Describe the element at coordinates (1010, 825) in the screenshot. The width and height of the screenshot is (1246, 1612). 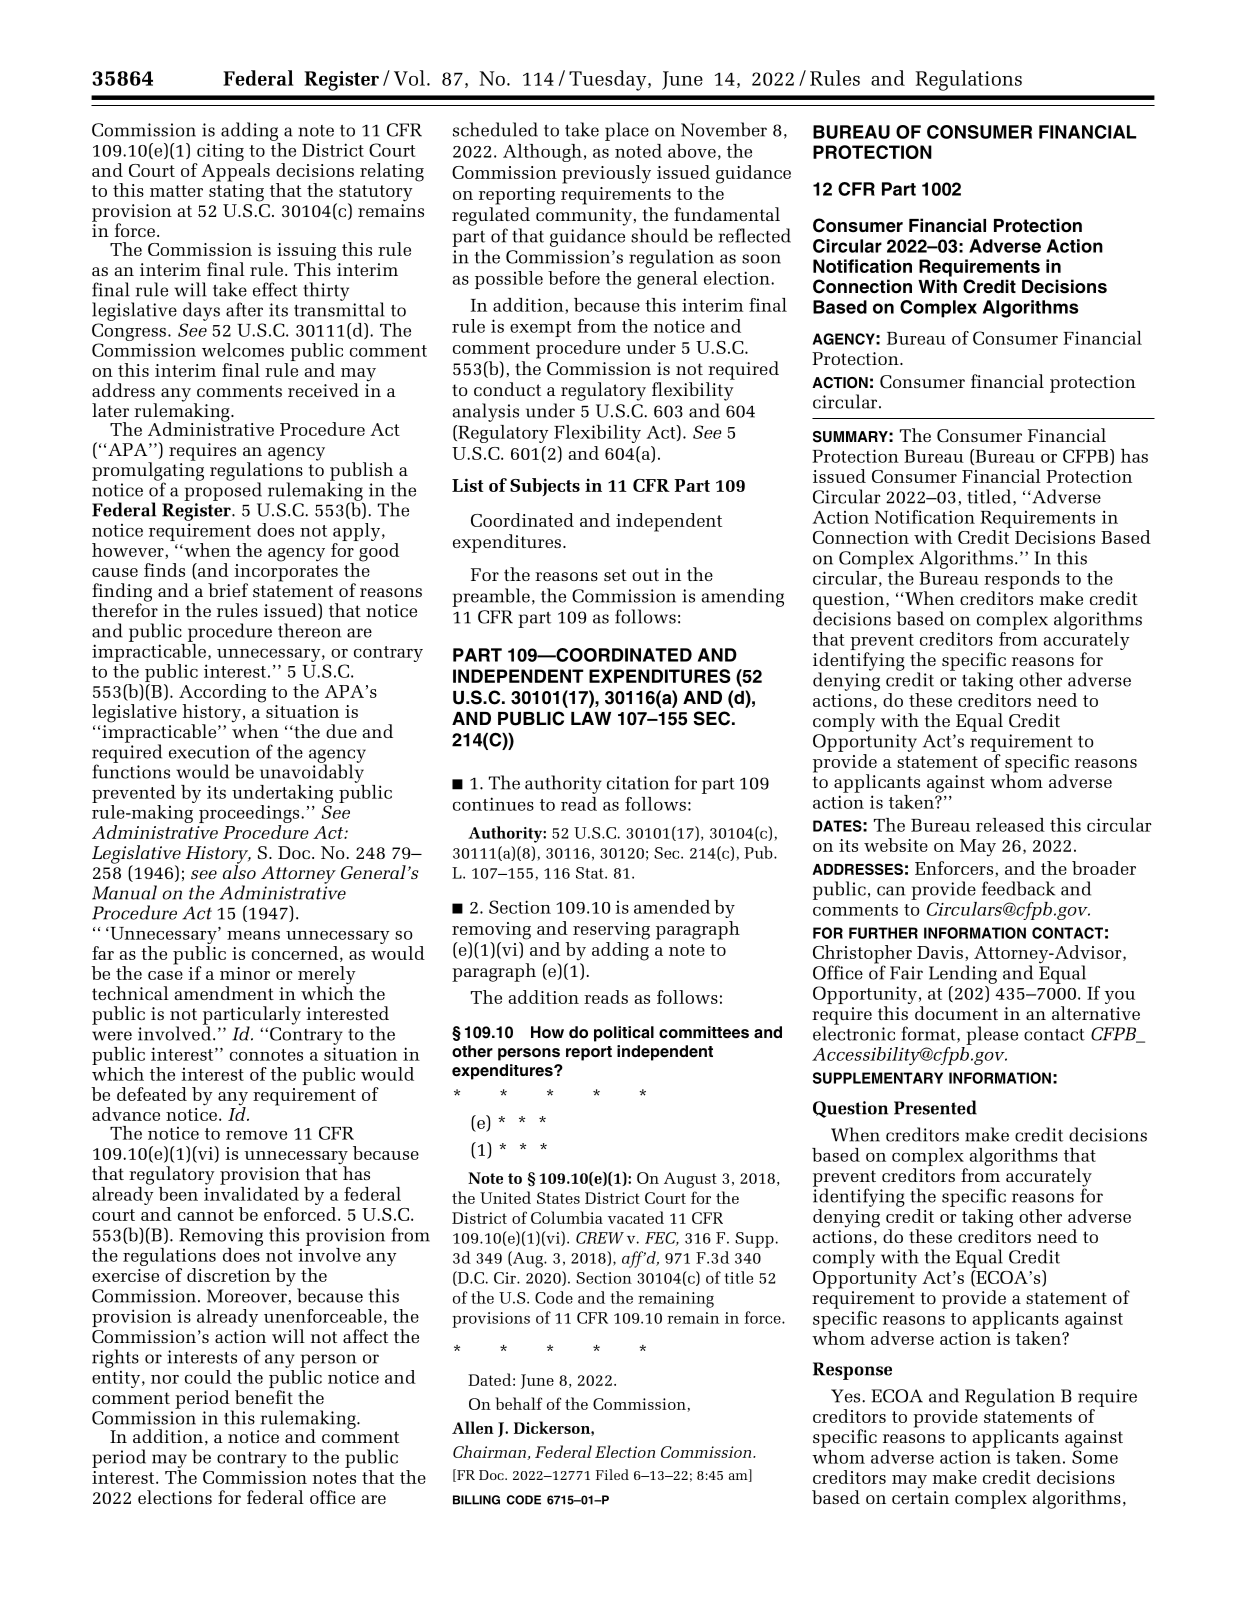
I see `released` at that location.
